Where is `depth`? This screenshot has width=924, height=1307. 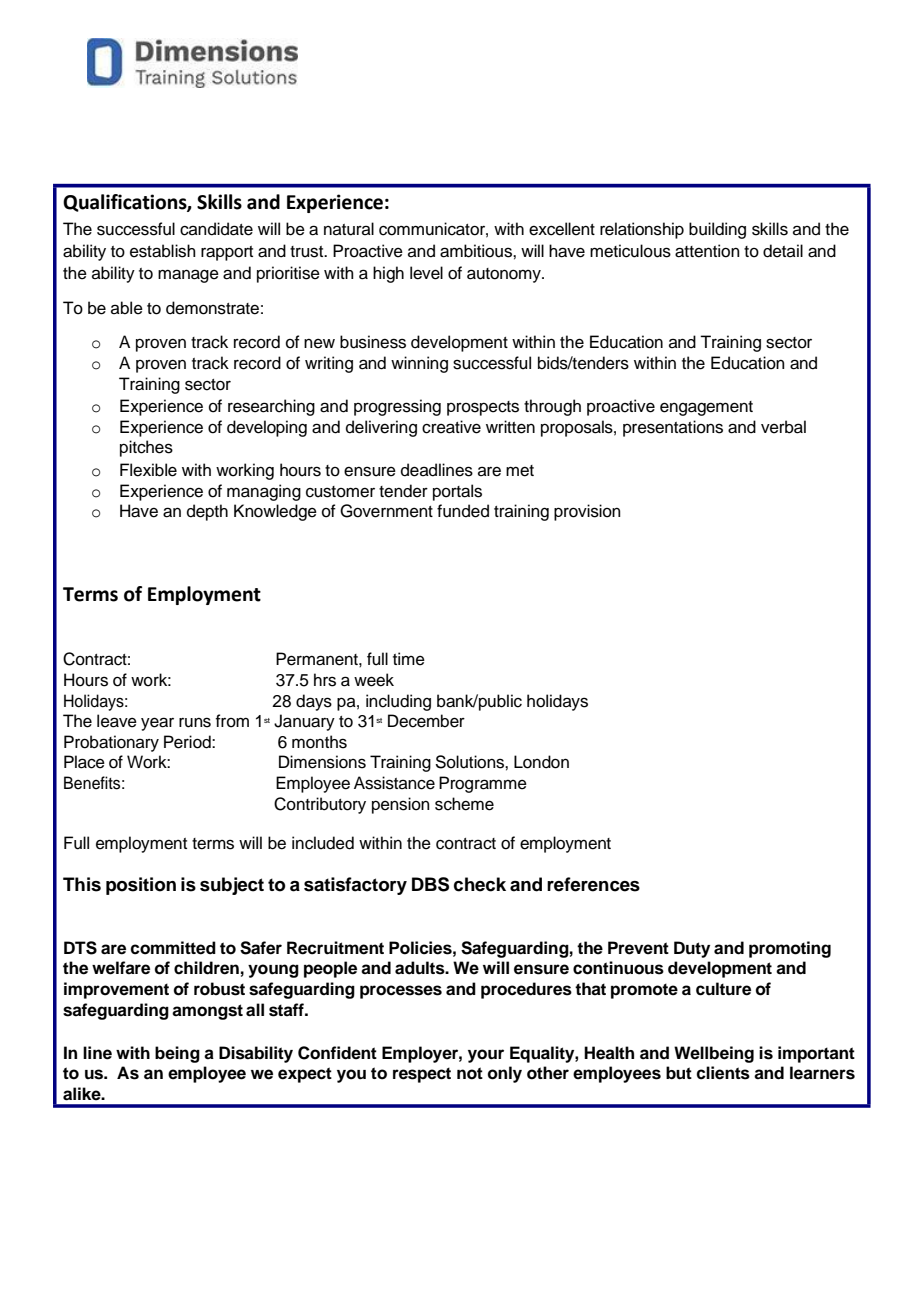 depth is located at coordinates (207, 512).
